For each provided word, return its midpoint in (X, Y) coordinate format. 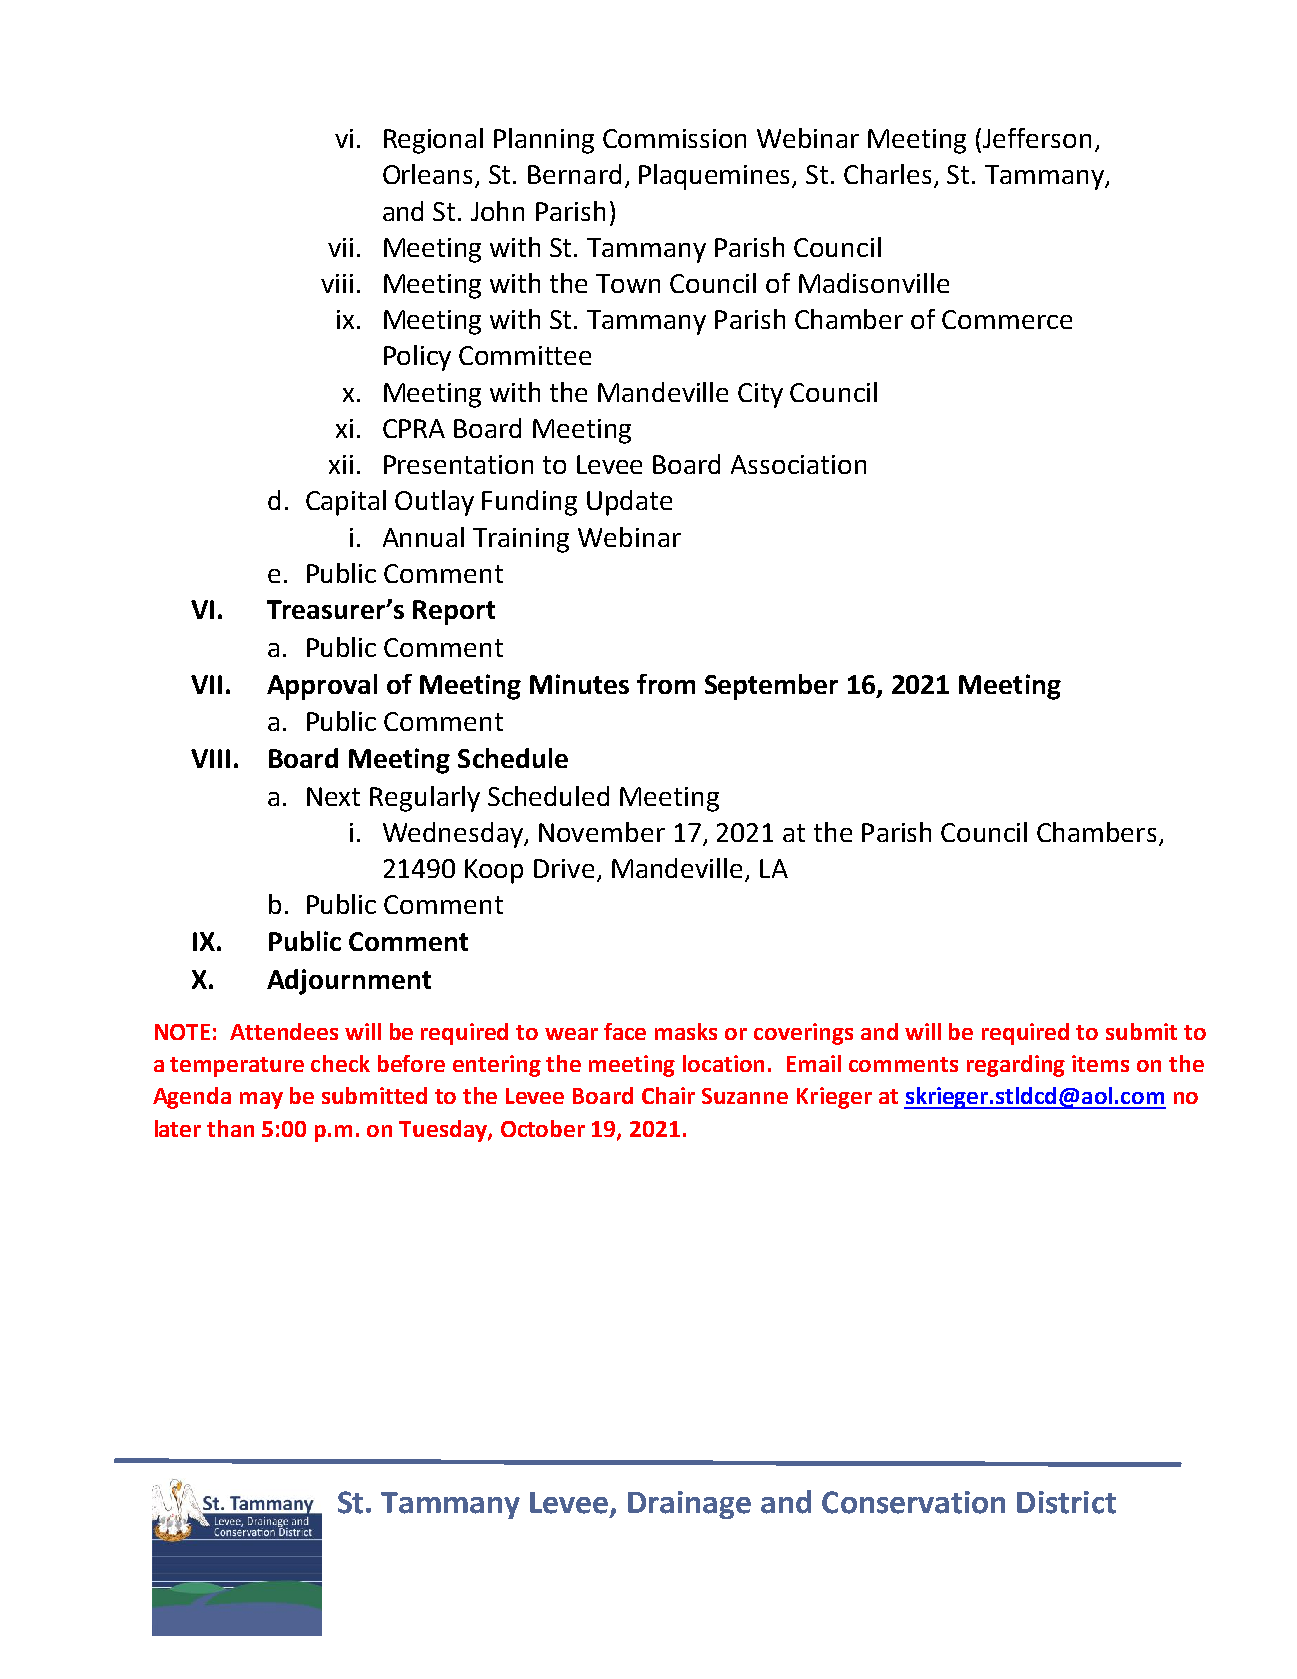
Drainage (689, 1505)
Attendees (284, 1031)
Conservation (913, 1502)
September (771, 687)
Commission (674, 138)
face (625, 1031)
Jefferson (1037, 138)
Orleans (429, 175)
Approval (322, 687)
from (666, 684)
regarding (1016, 1066)
